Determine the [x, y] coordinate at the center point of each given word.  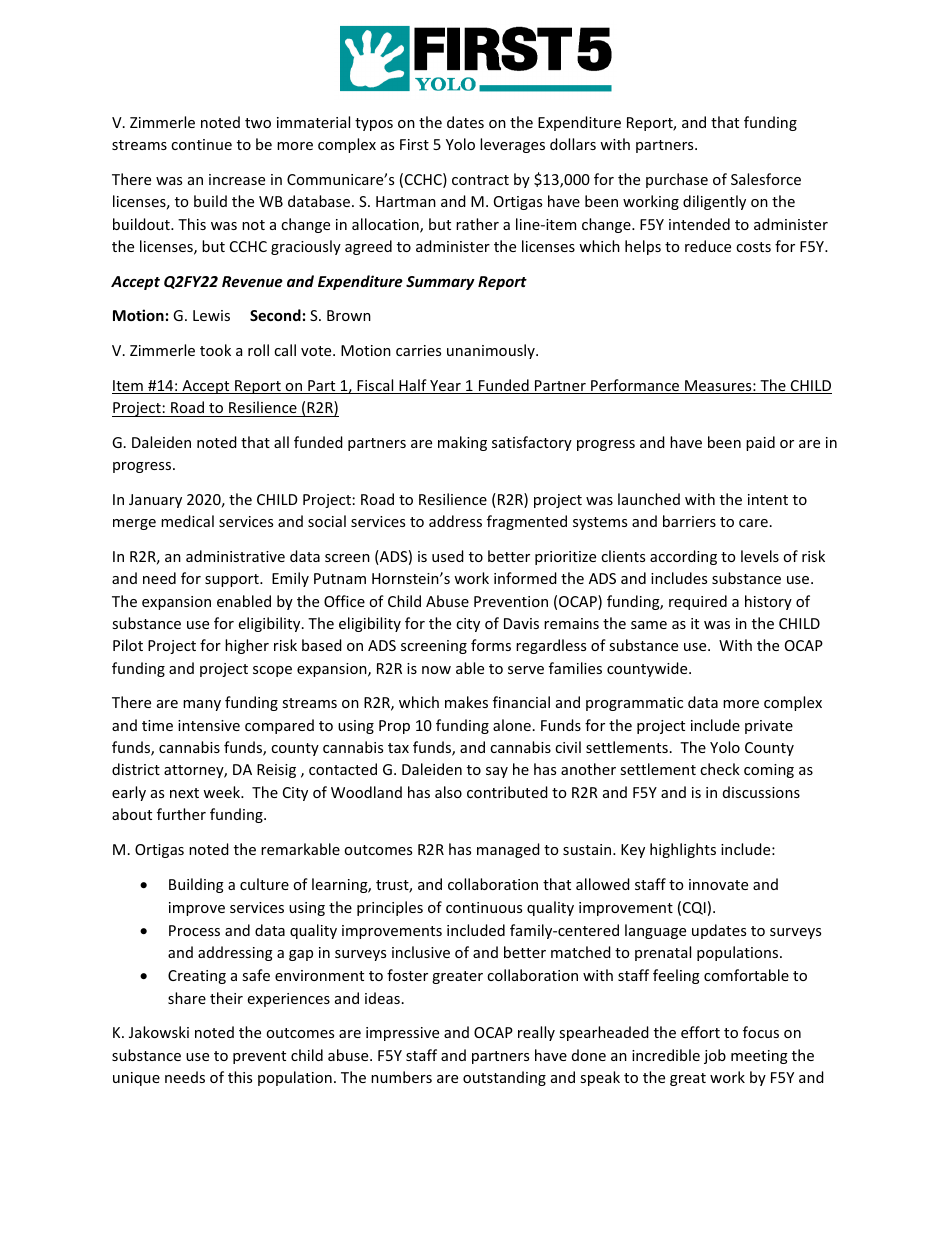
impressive [402, 1034]
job [715, 1056]
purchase [677, 180]
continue [201, 144]
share [187, 998]
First [414, 144]
